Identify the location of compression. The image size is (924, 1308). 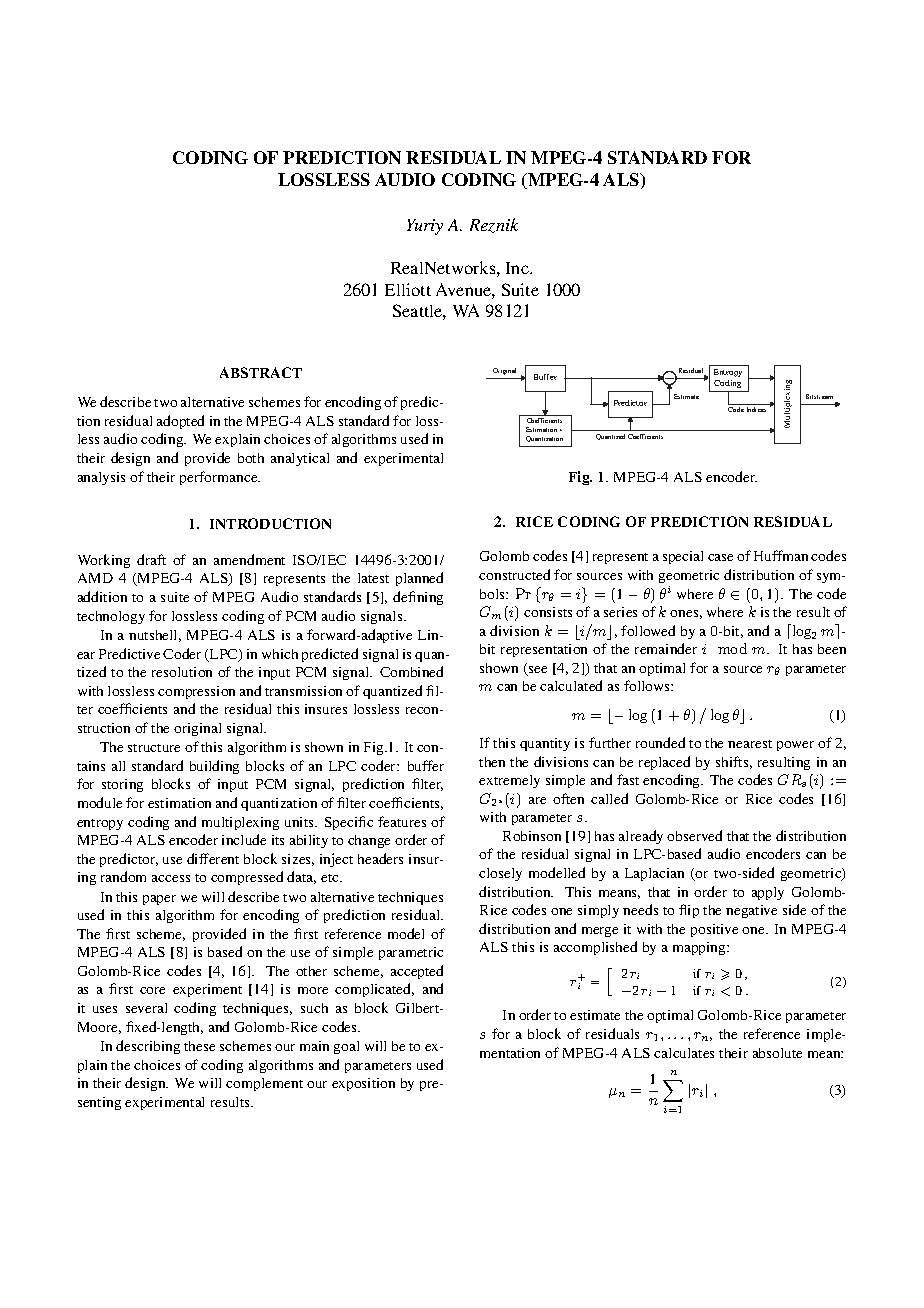
(196, 692).
